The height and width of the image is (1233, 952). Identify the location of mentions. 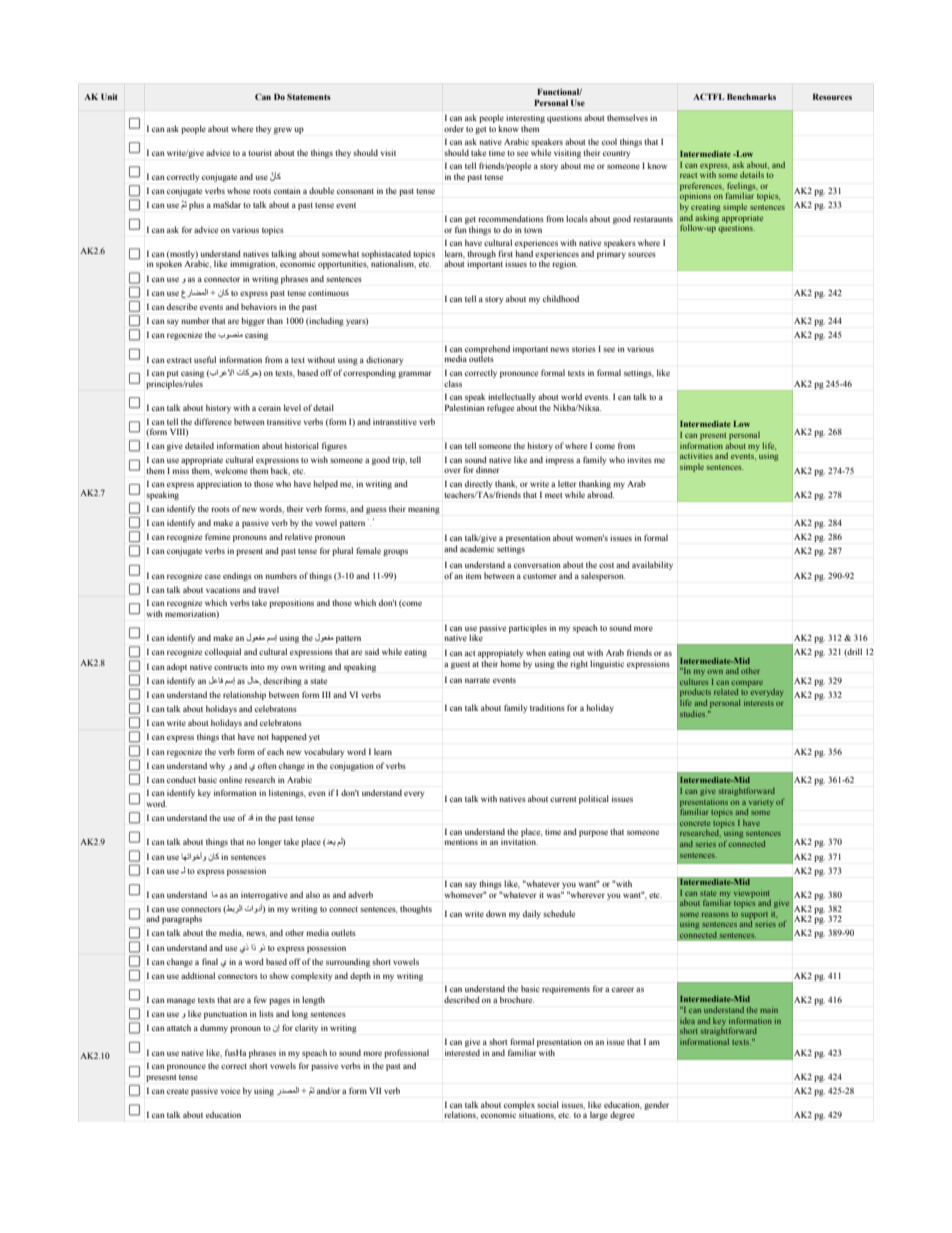
(461, 842).
